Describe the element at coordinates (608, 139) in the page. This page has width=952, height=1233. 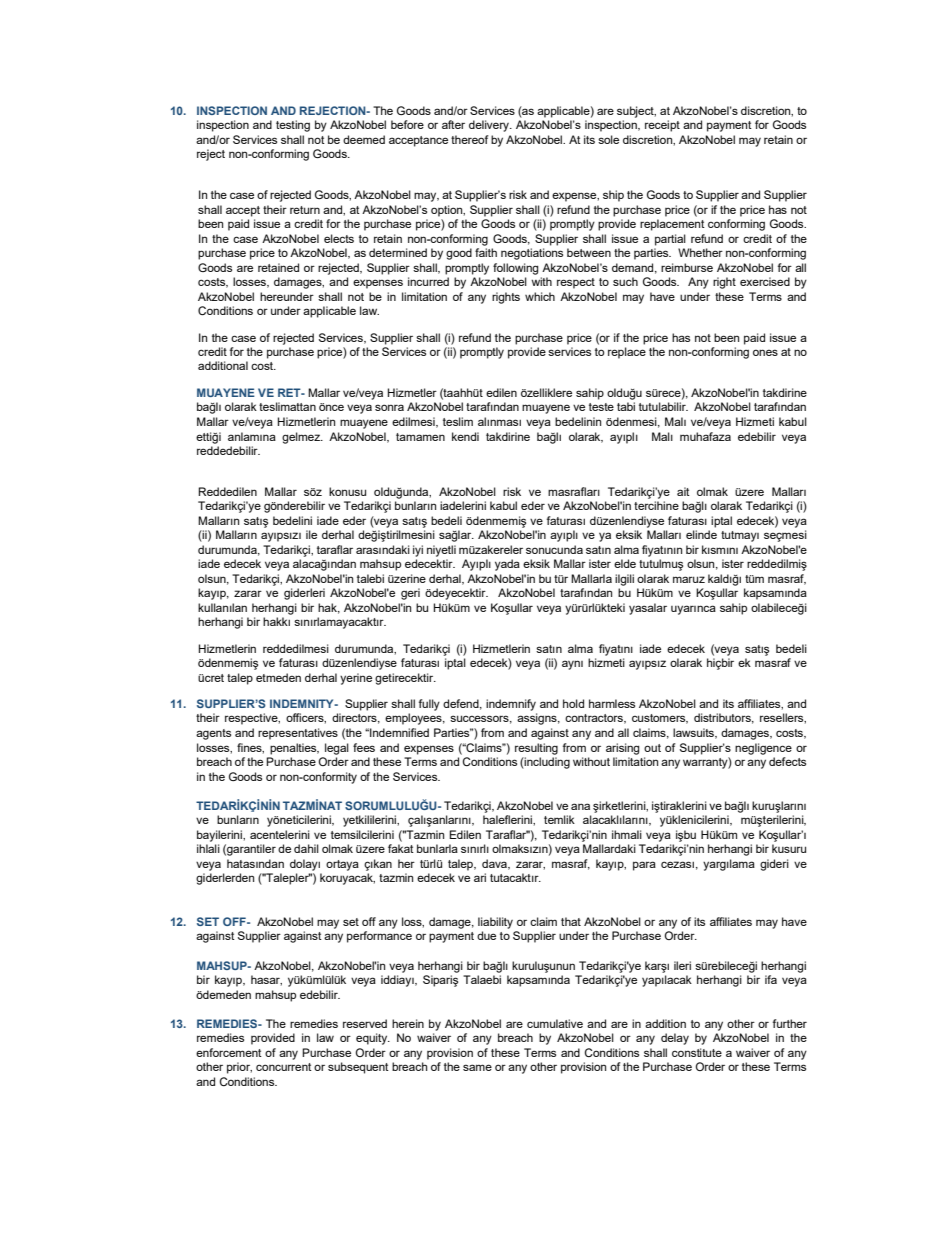
I see `sole` at that location.
